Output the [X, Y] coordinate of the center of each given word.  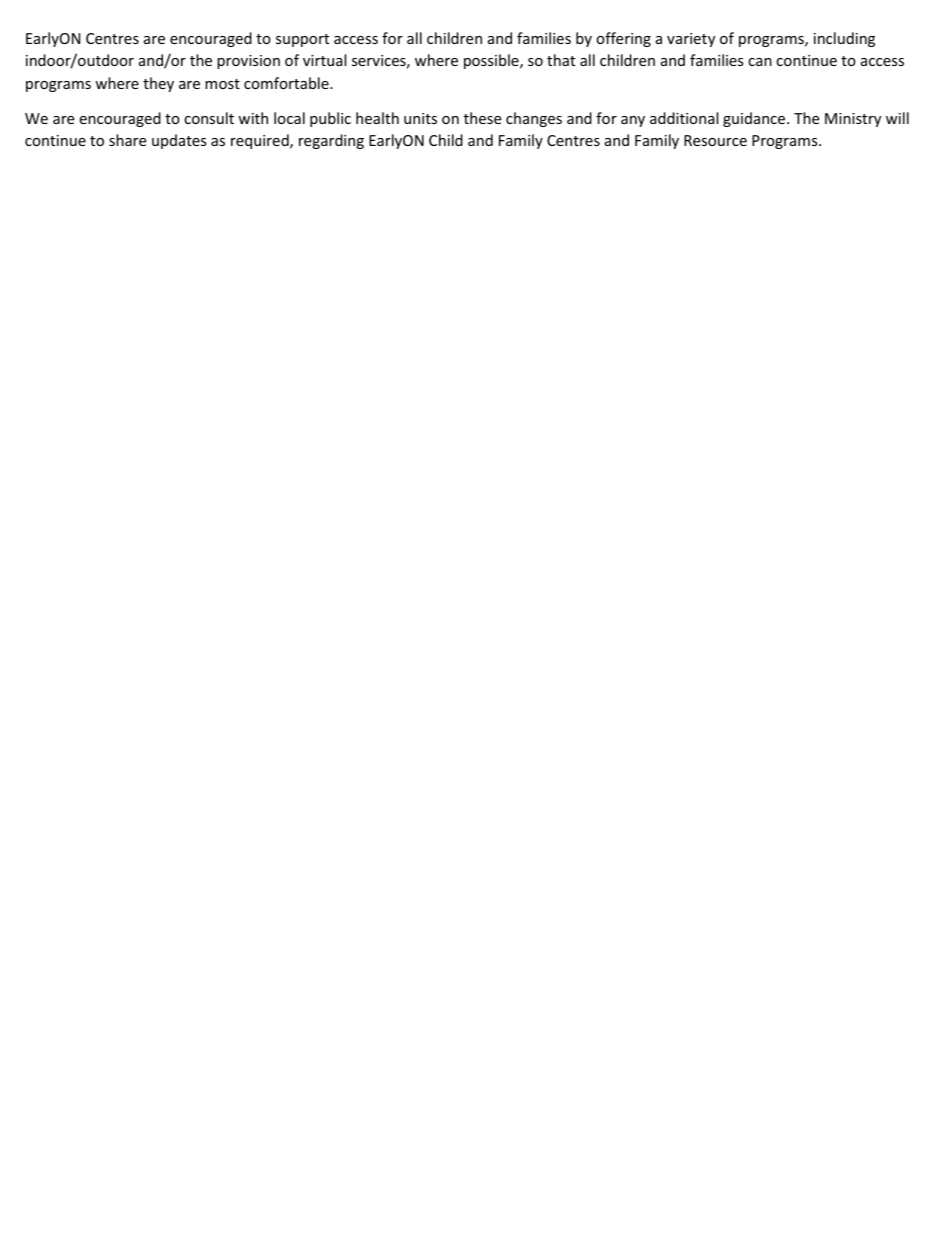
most [222, 84]
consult [209, 118]
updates [179, 141]
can [760, 62]
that [561, 60]
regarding [331, 141]
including [844, 39]
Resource [715, 140]
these [482, 118]
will [897, 118]
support [302, 40]
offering [623, 39]
